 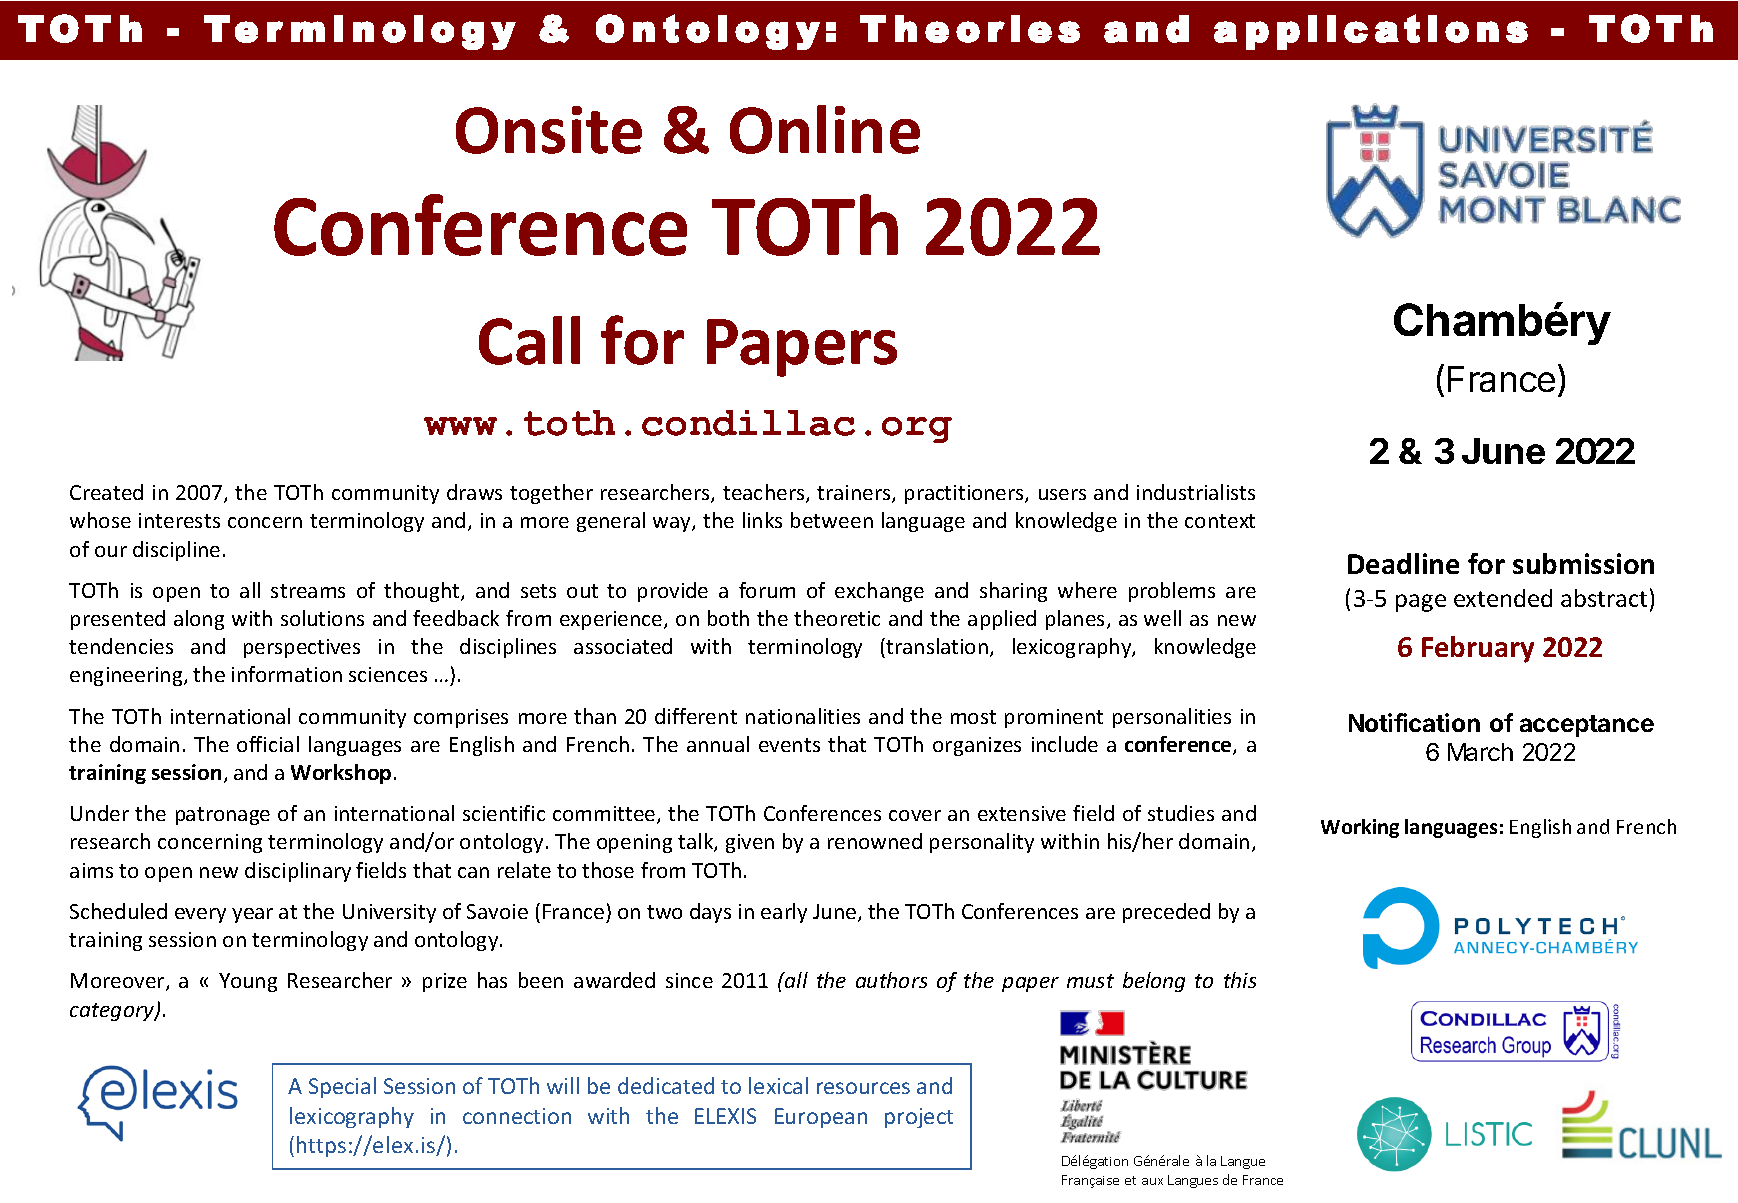 What do you see at coordinates (1403, 563) in the image?
I see `Deadline` at bounding box center [1403, 563].
